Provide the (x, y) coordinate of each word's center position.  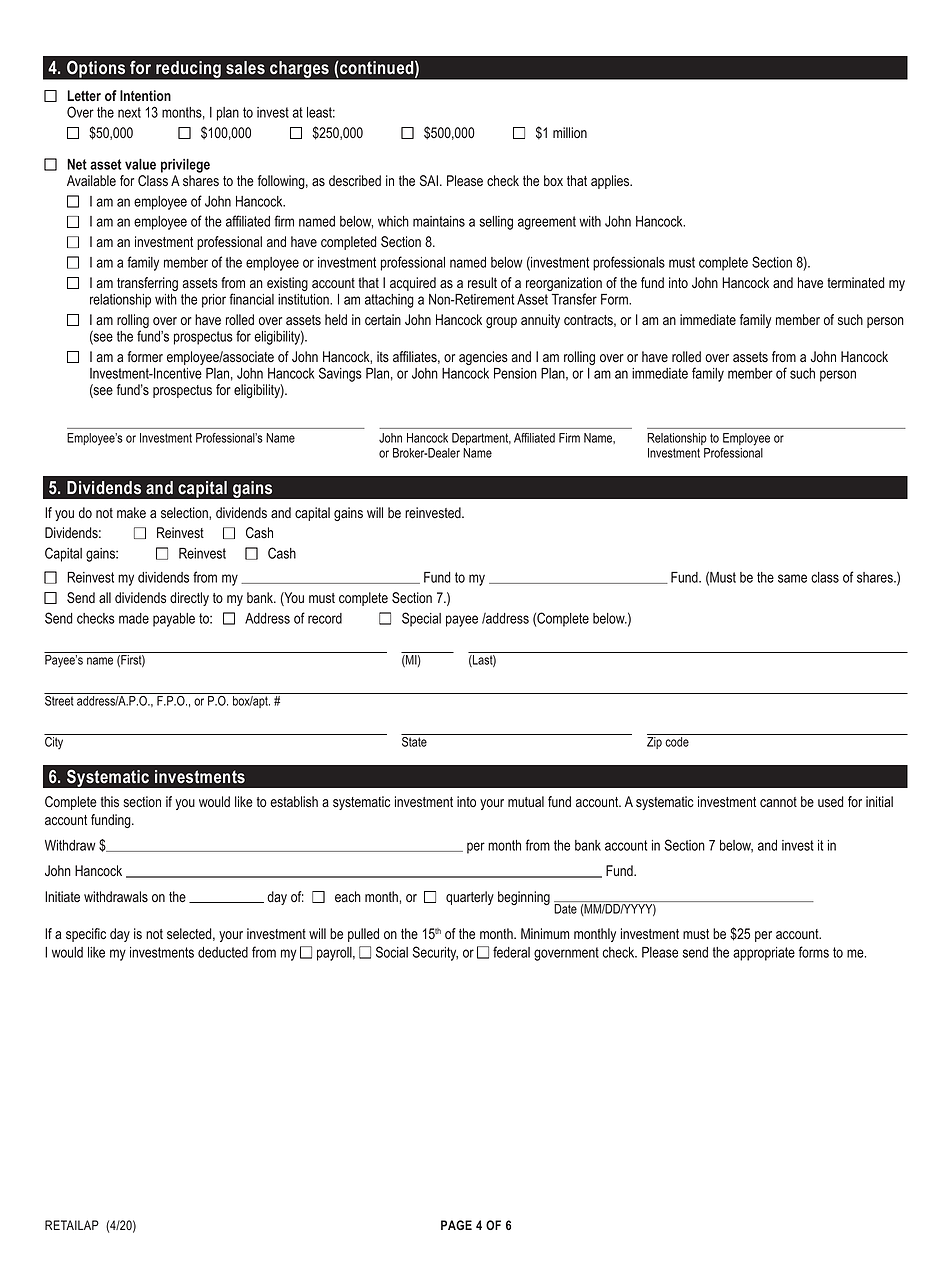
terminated (856, 282)
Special (421, 619)
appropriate (764, 954)
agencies (483, 358)
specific (86, 935)
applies (611, 182)
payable (174, 620)
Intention (145, 95)
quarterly (470, 898)
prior (214, 301)
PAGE (456, 1225)
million (570, 132)
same (792, 578)
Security (435, 953)
